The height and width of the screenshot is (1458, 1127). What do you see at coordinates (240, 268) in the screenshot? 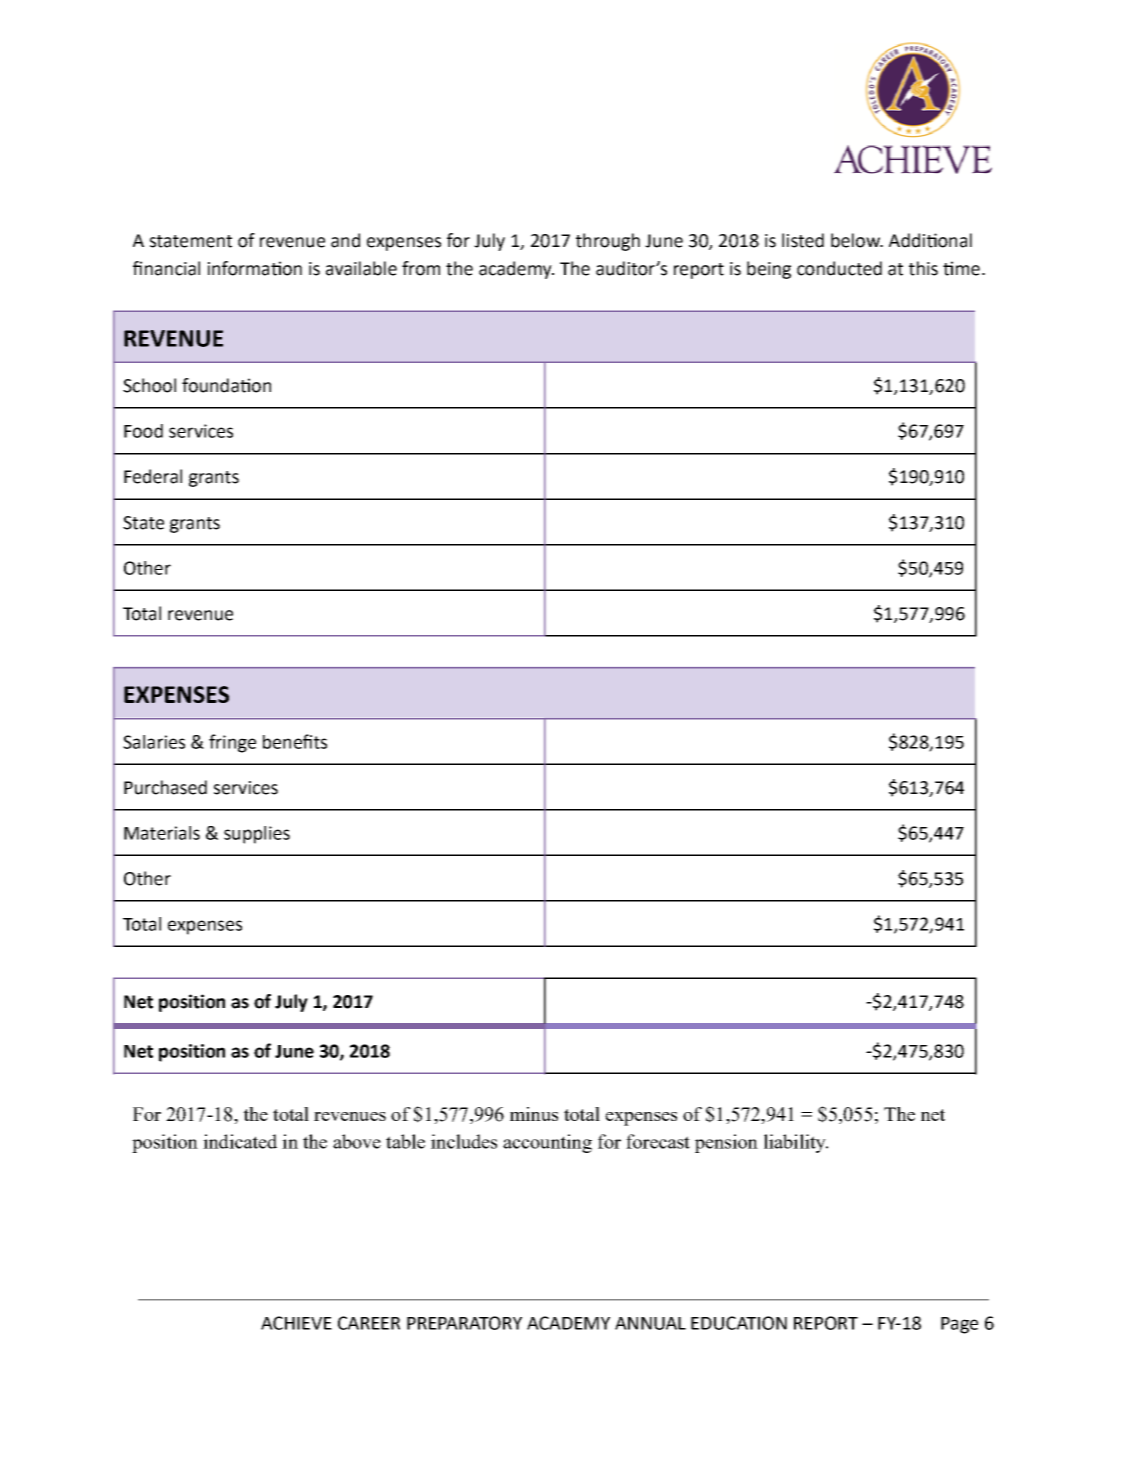
I see `informa` at bounding box center [240, 268].
